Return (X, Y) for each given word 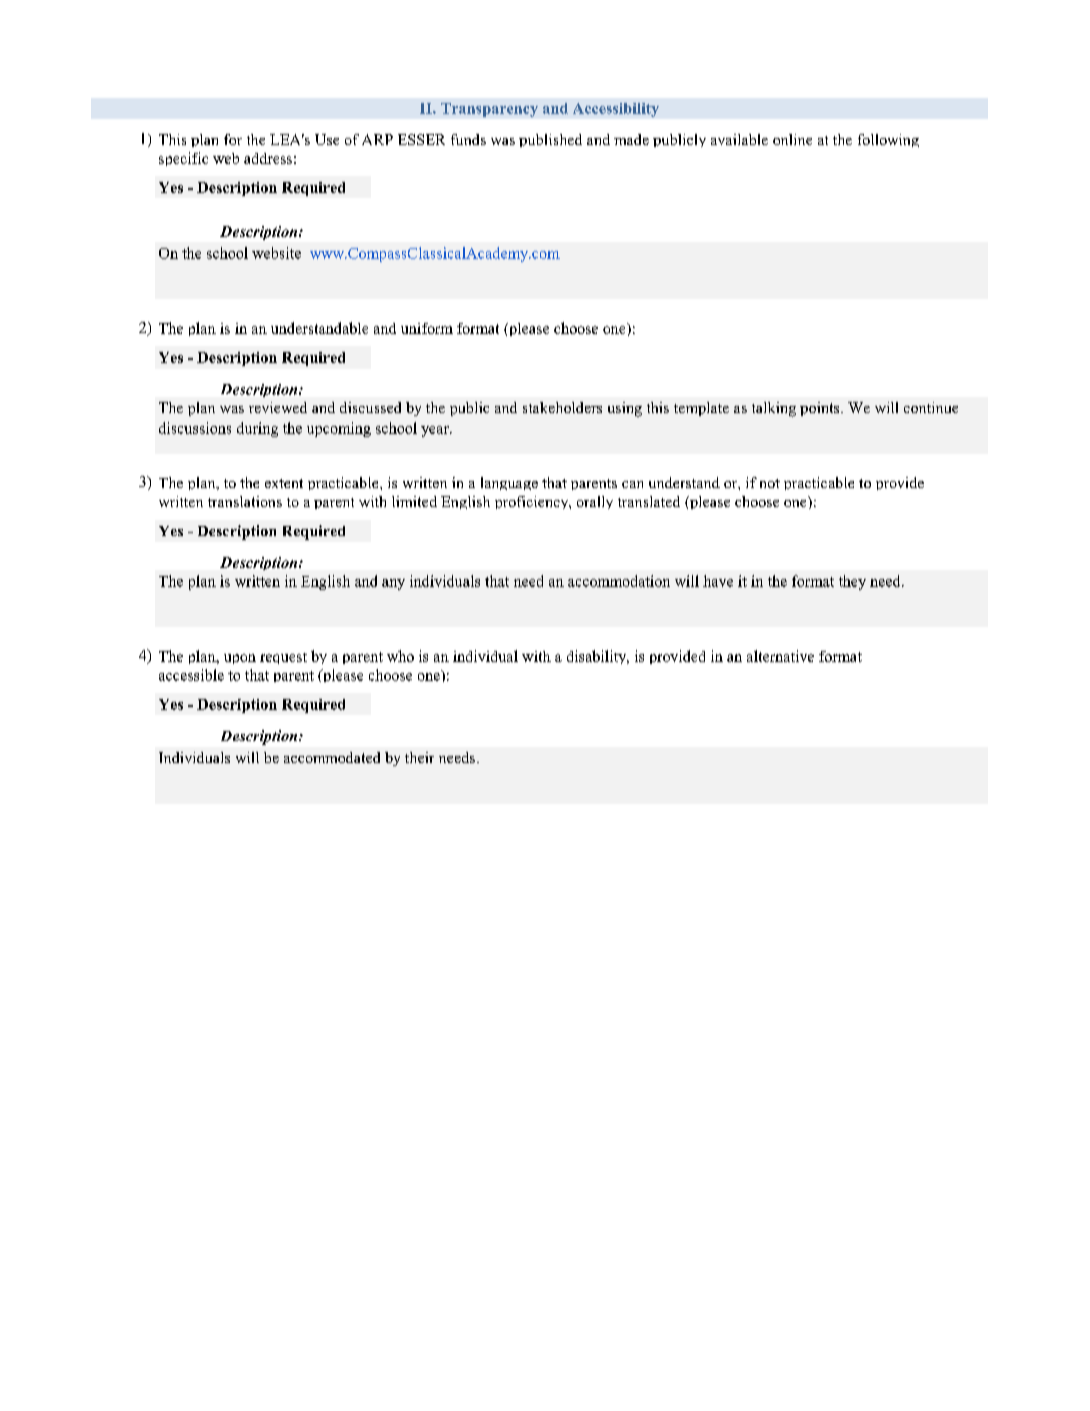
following (888, 140)
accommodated (332, 757)
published (550, 140)
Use (327, 139)
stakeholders (562, 407)
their (419, 757)
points (821, 409)
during (257, 429)
